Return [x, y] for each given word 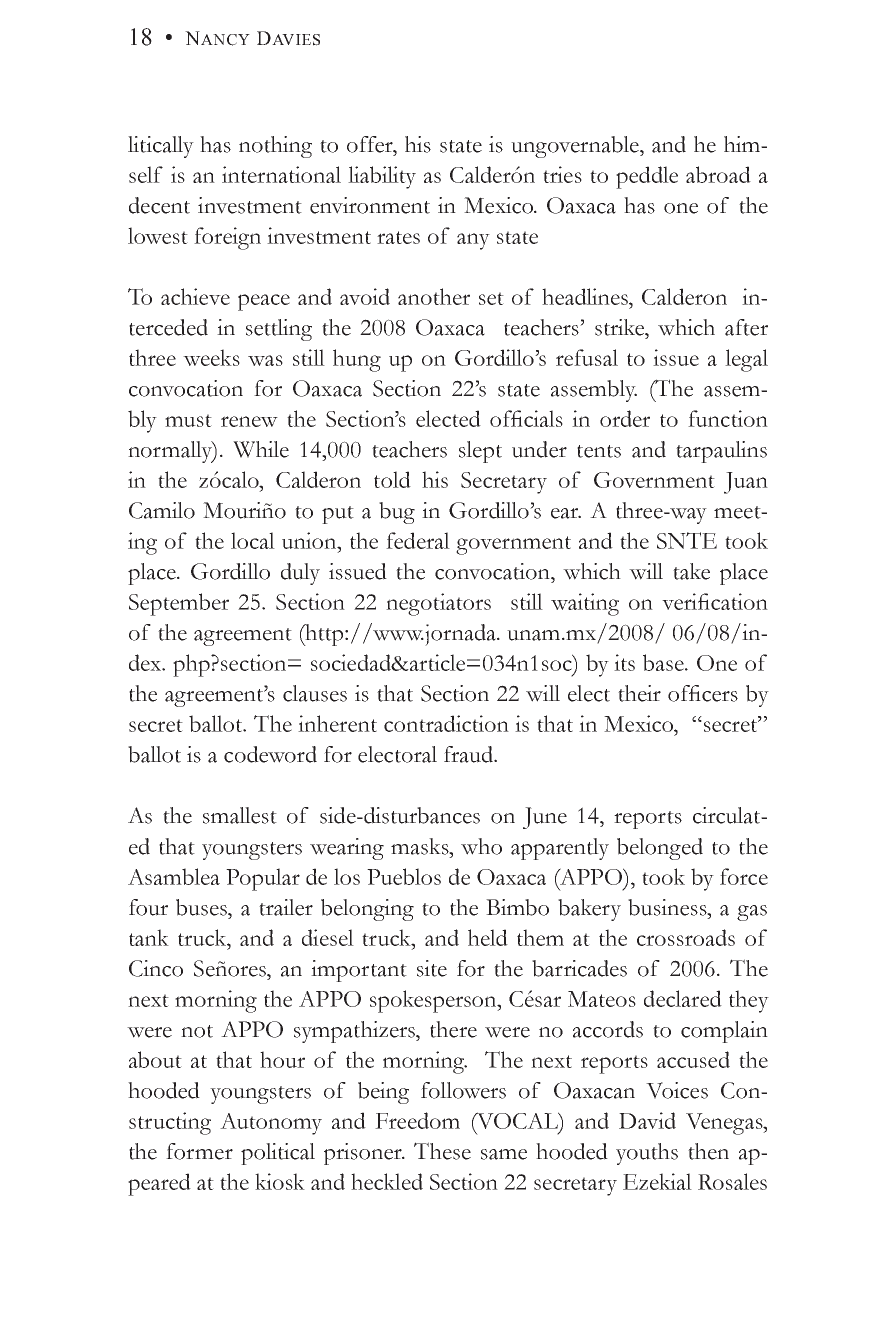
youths [647, 1154]
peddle [647, 177]
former [199, 1151]
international [281, 174]
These [442, 1151]
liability [382, 177]
